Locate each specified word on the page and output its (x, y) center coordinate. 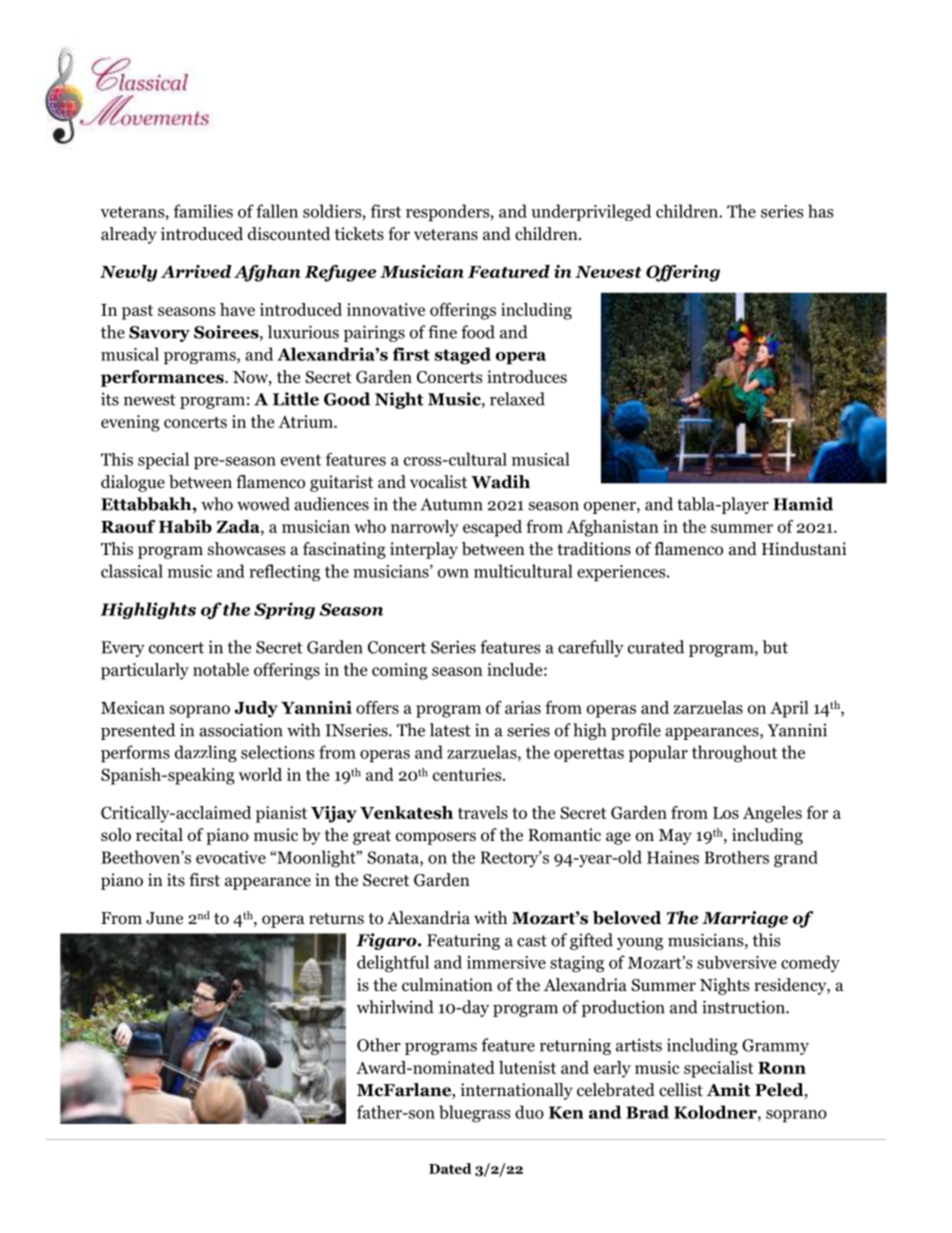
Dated (450, 1168)
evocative (231, 857)
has (820, 211)
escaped (492, 528)
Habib (185, 526)
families (203, 211)
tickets (359, 233)
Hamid (803, 504)
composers (436, 838)
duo (529, 1112)
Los (726, 813)
